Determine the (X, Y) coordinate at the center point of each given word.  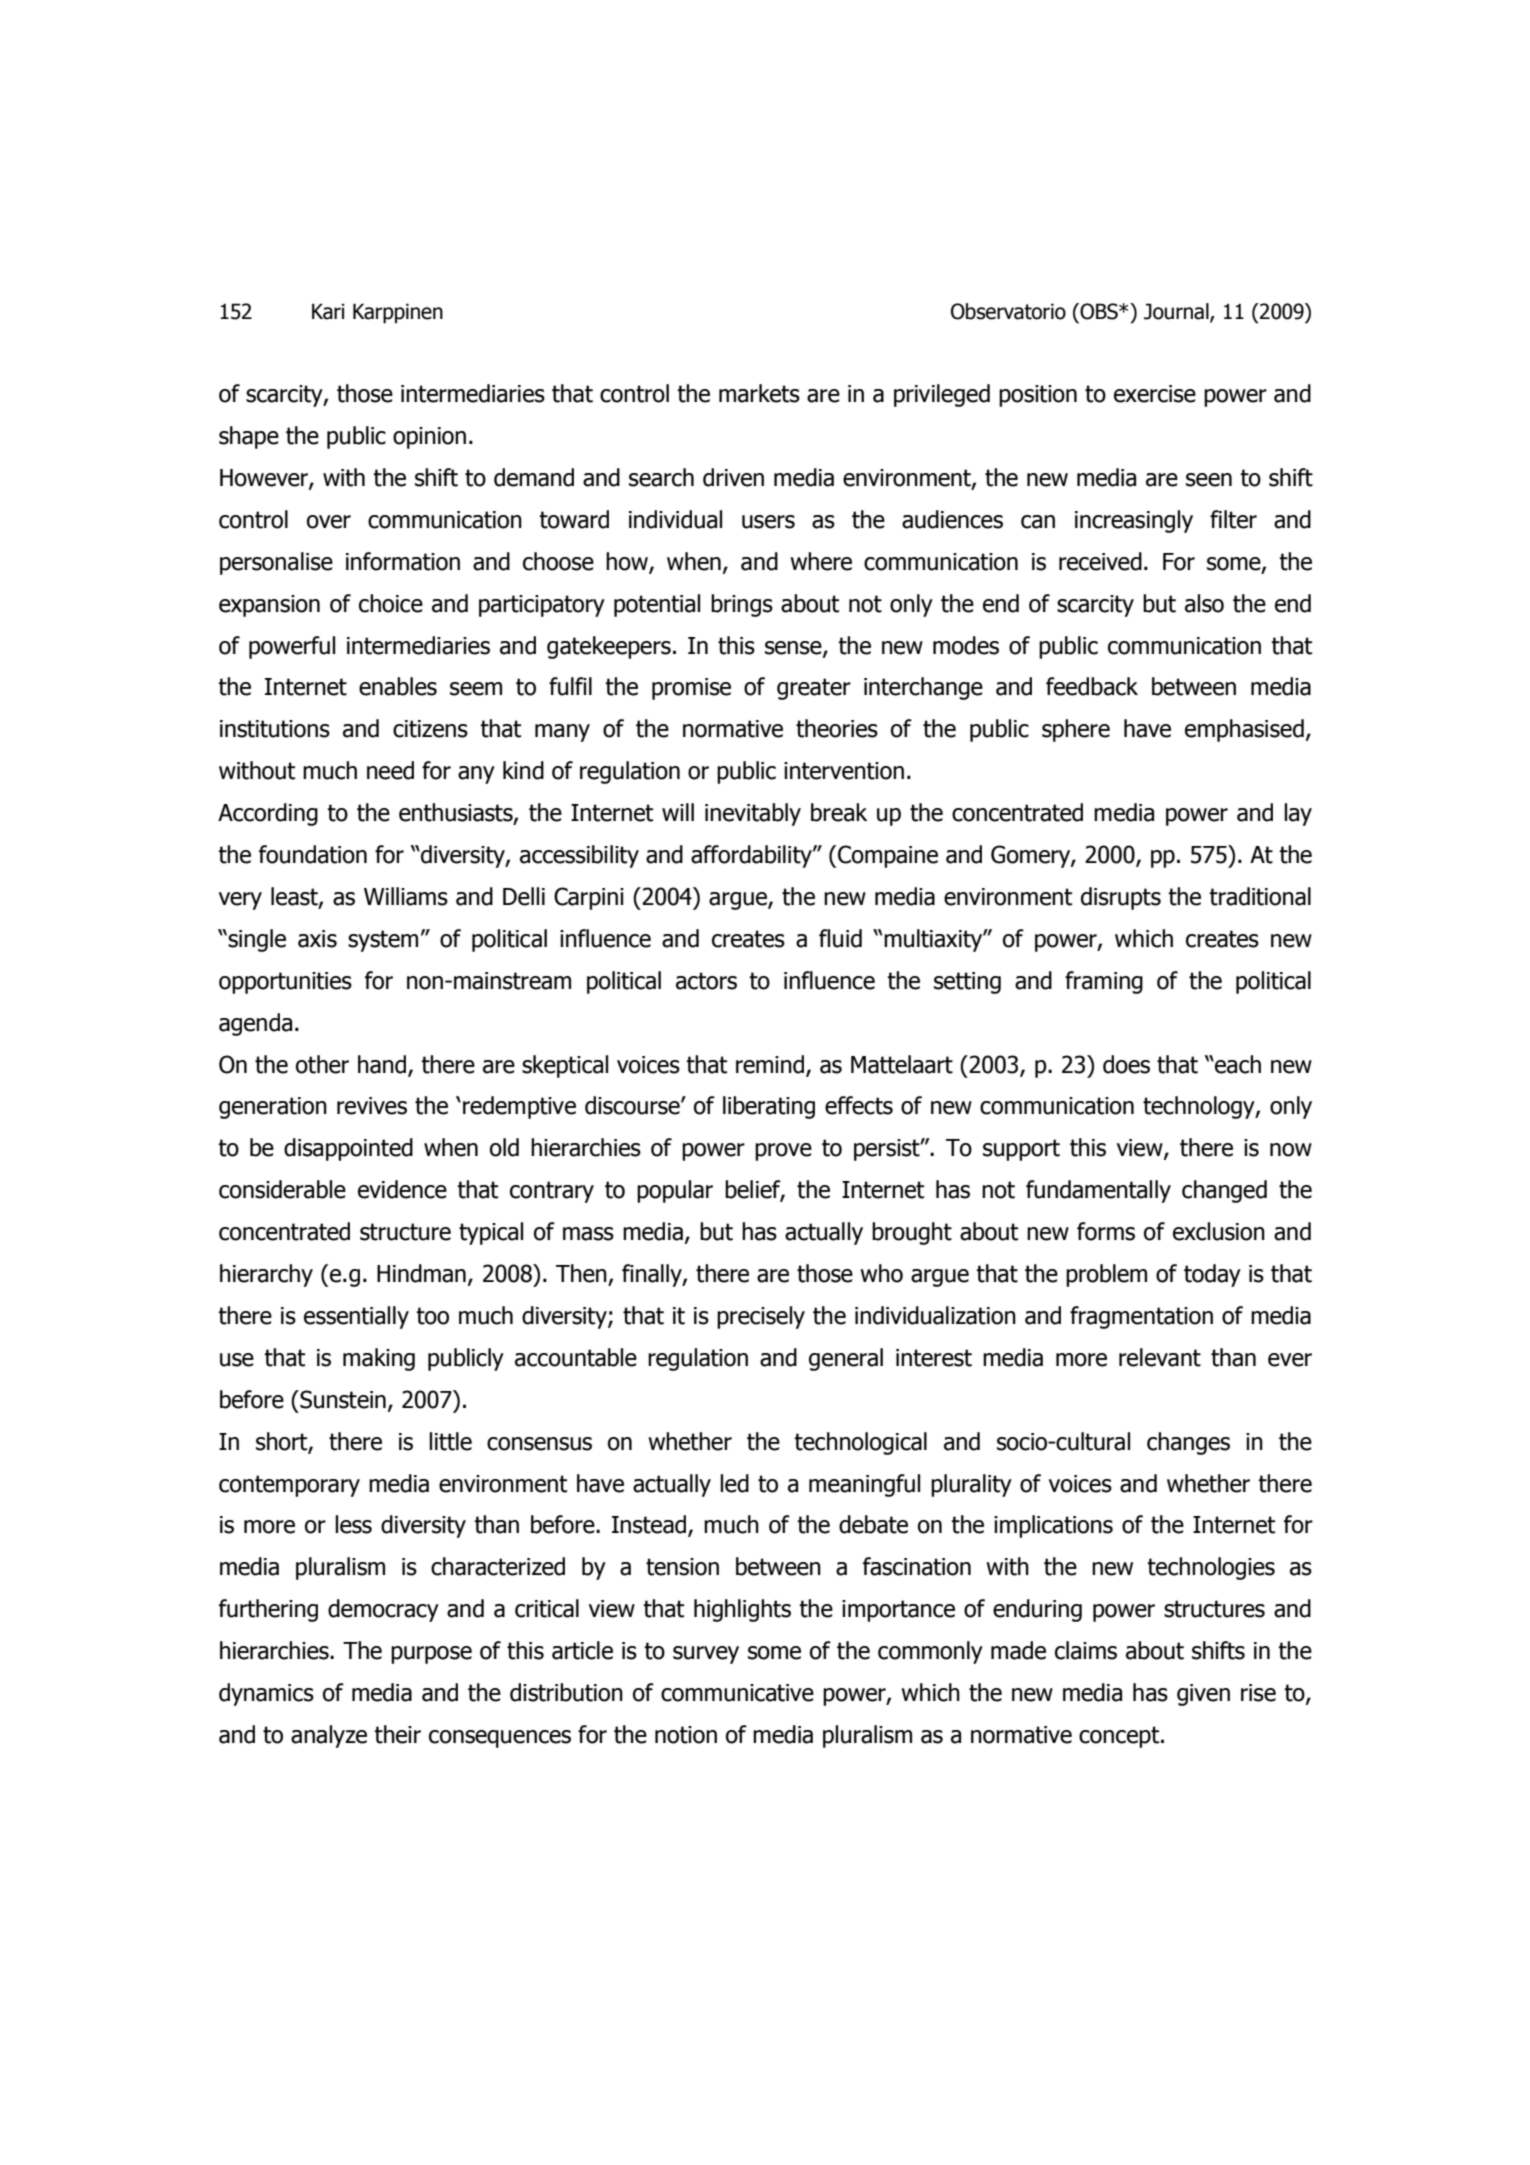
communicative (737, 1693)
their (397, 1734)
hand (382, 1064)
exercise (1155, 394)
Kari (328, 311)
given (1203, 1695)
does (1126, 1064)
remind (770, 1064)
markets (759, 393)
